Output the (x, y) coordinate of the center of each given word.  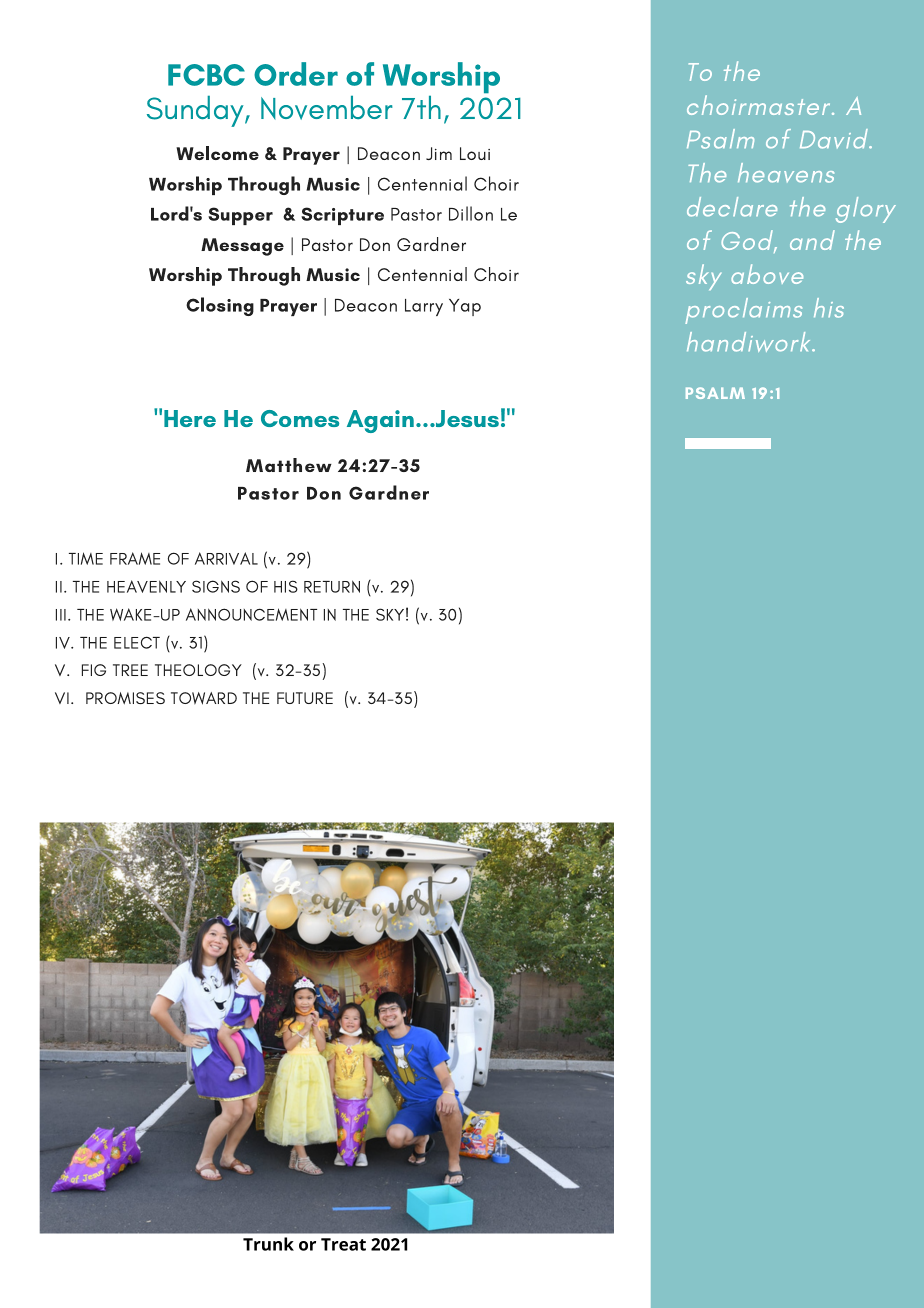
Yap (465, 307)
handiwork (750, 342)
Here (190, 418)
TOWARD (204, 698)
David (835, 139)
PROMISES (125, 698)
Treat (343, 1244)
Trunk (268, 1244)
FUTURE (305, 698)
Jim (439, 153)
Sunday (196, 111)
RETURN (332, 586)
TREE (130, 670)
